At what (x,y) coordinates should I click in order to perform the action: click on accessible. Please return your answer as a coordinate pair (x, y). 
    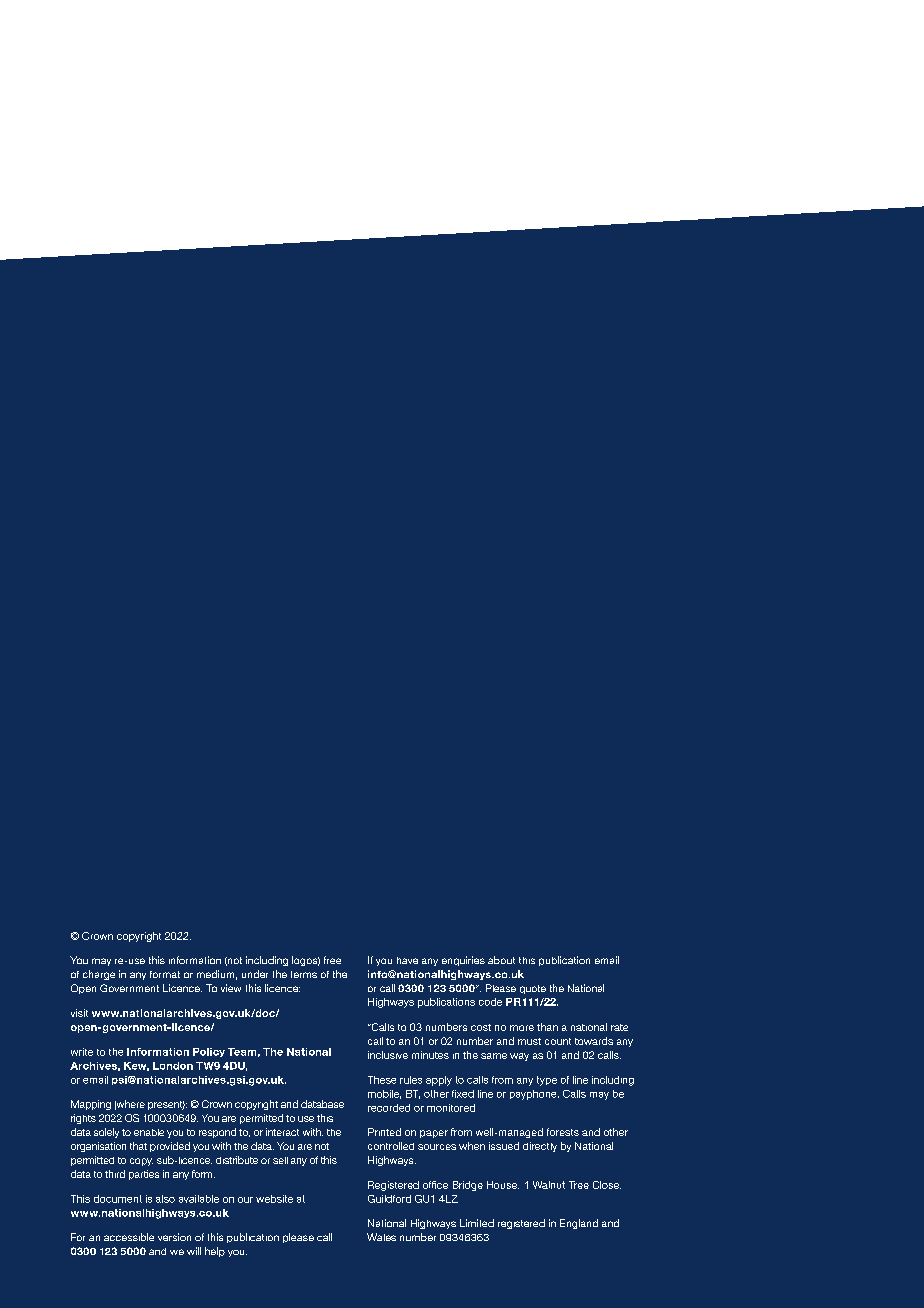
    Looking at the image, I should click on (129, 1237).
